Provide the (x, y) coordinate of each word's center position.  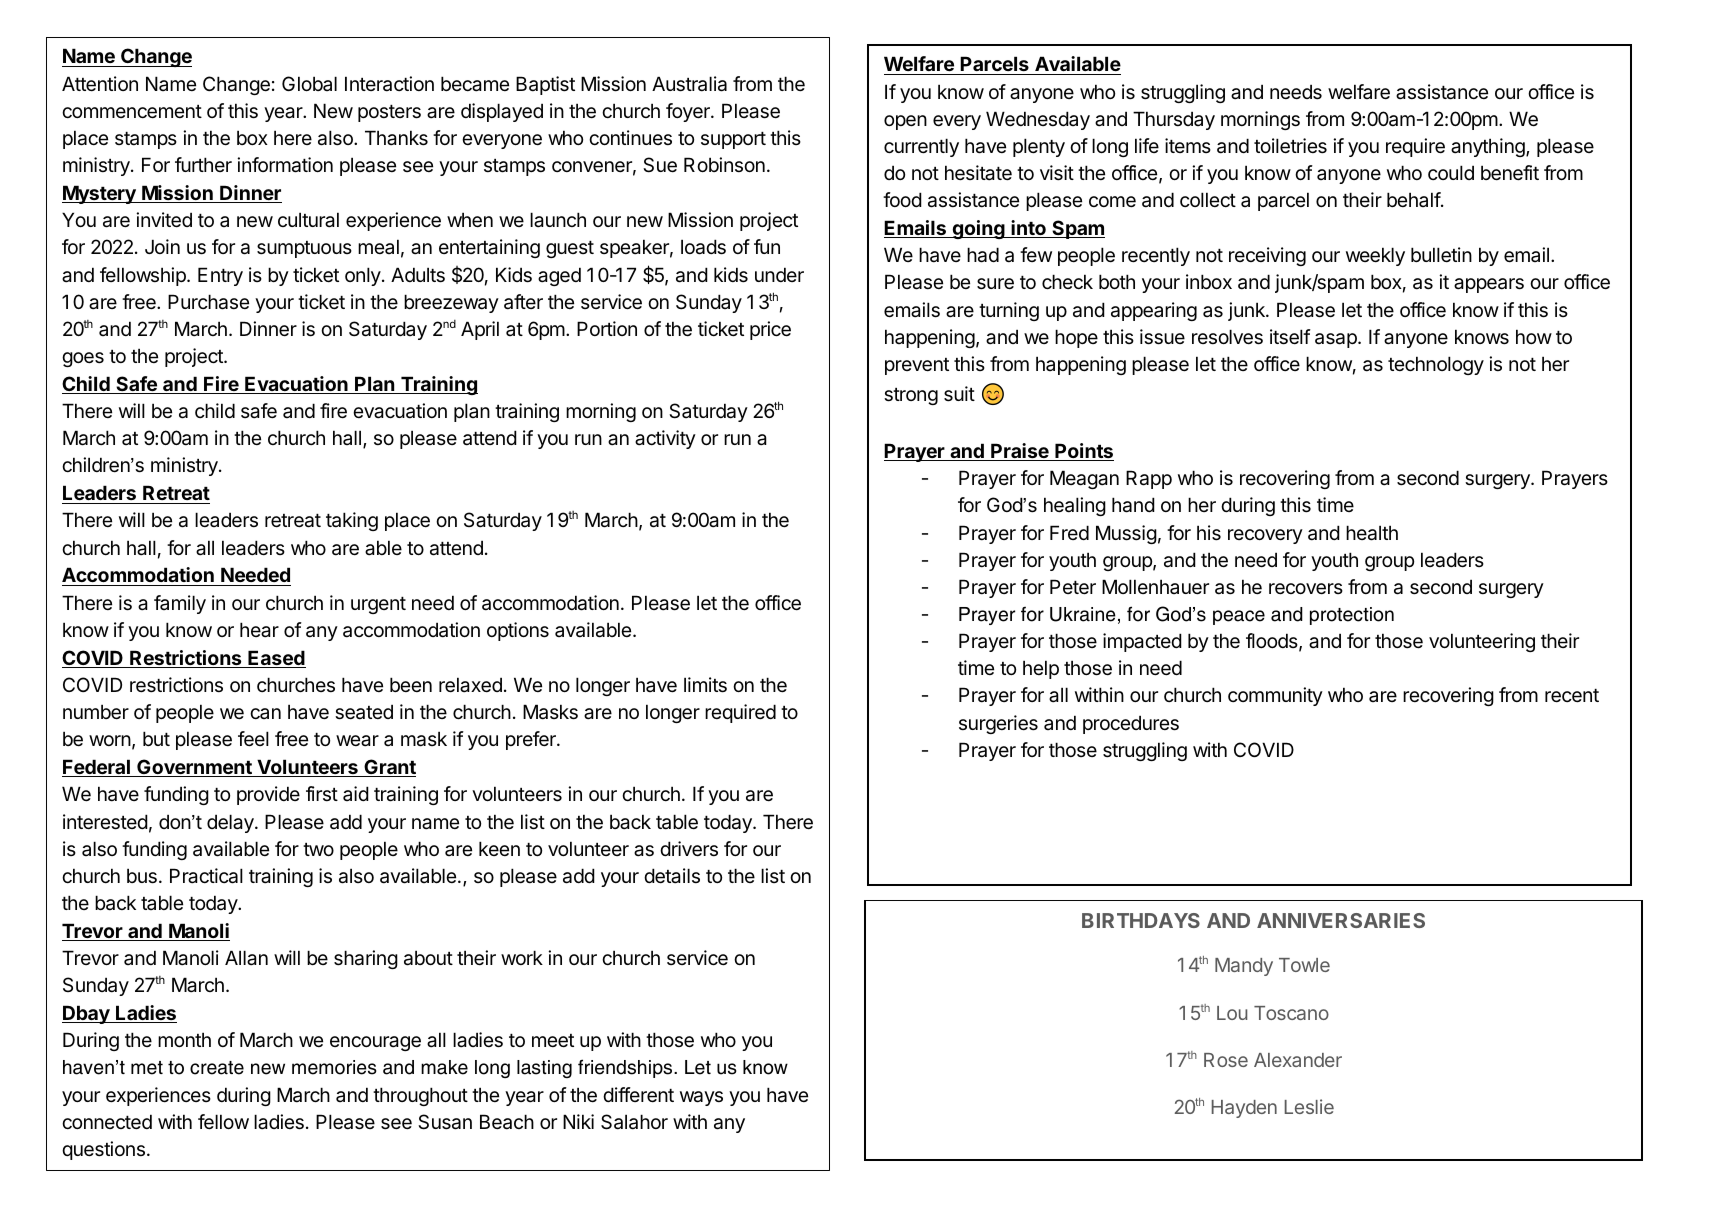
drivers (689, 849)
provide (268, 795)
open (905, 122)
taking (352, 521)
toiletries (1290, 146)
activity (665, 439)
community (1275, 696)
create (217, 1068)
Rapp (1149, 479)
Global (309, 83)
